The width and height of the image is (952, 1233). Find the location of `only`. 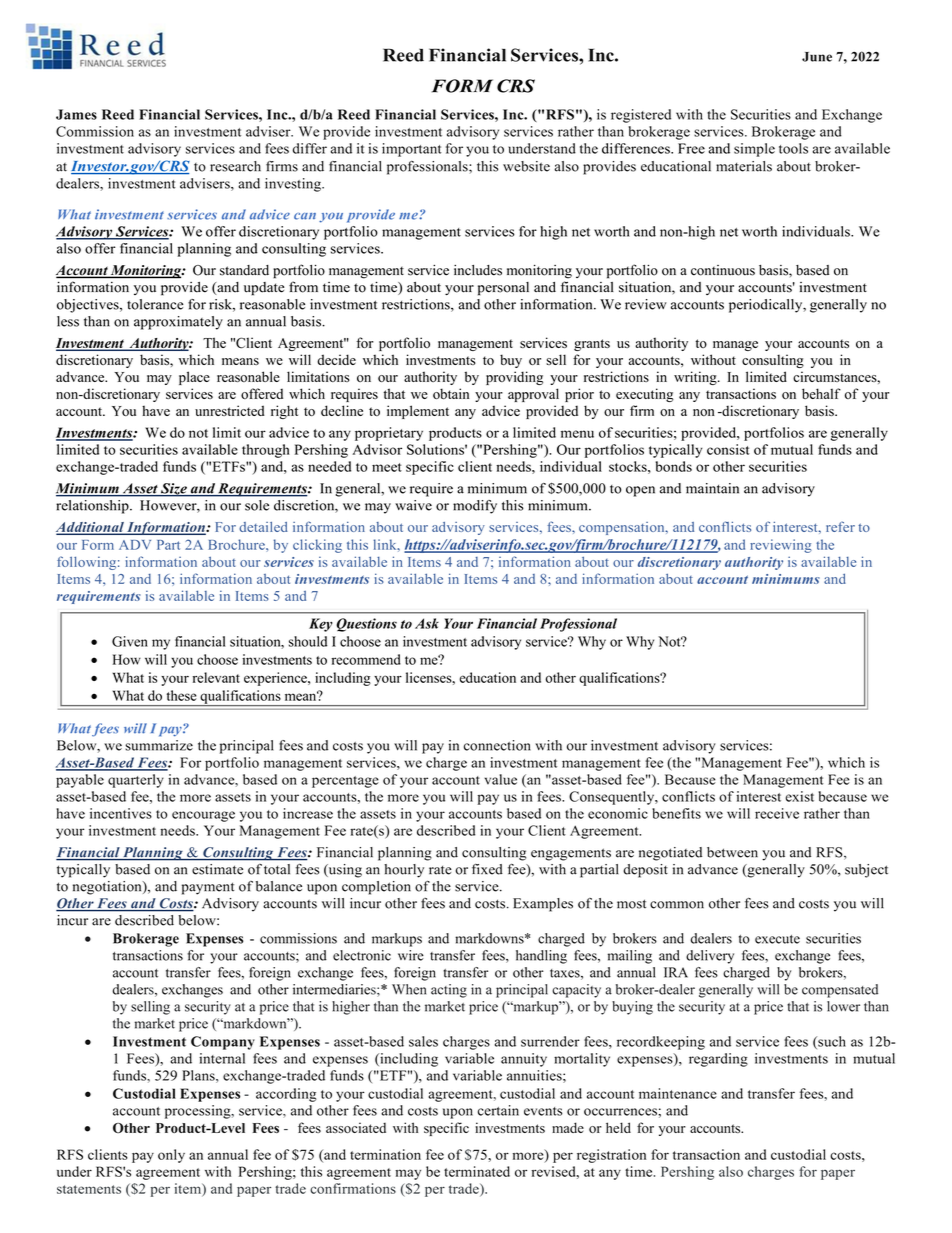

only is located at coordinates (171, 1156).
